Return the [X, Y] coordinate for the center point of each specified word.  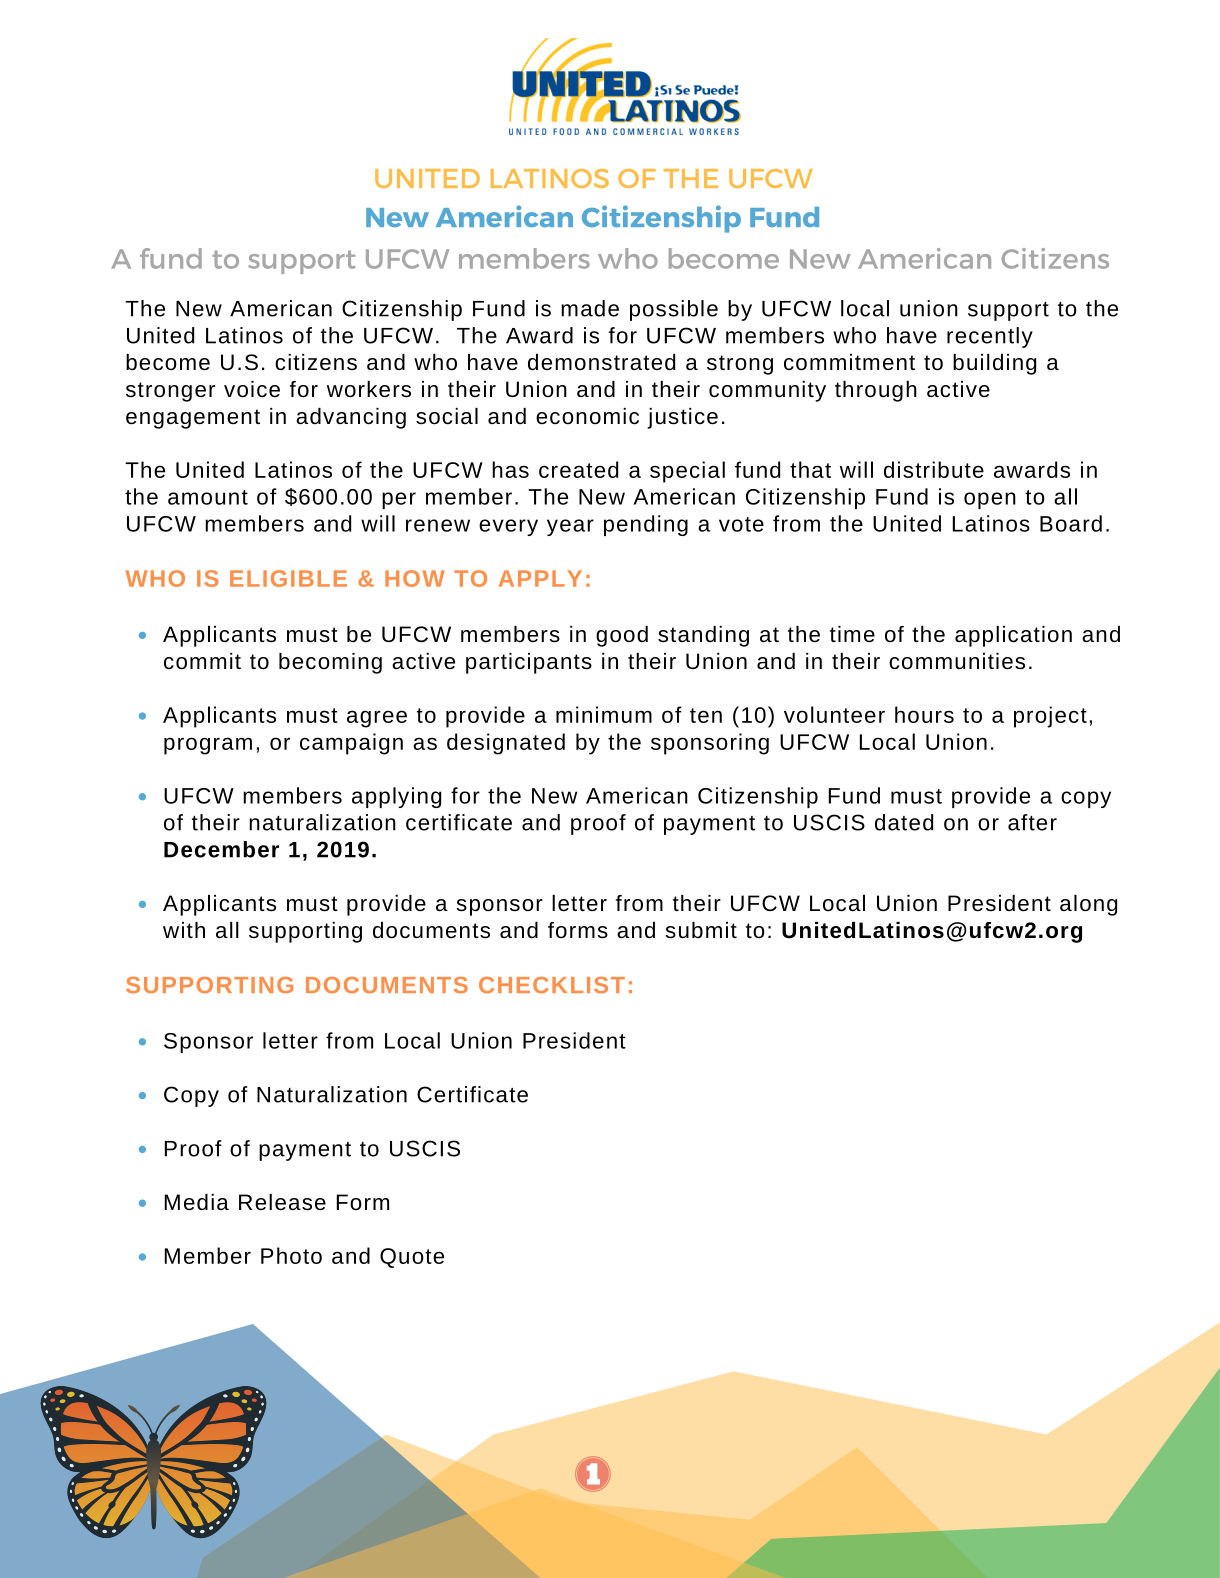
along [1088, 905]
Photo [291, 1255]
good [622, 636]
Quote [412, 1258]
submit [701, 930]
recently [990, 337]
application [1013, 636]
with [184, 930]
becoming [330, 663]
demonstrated [602, 362]
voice [252, 389]
